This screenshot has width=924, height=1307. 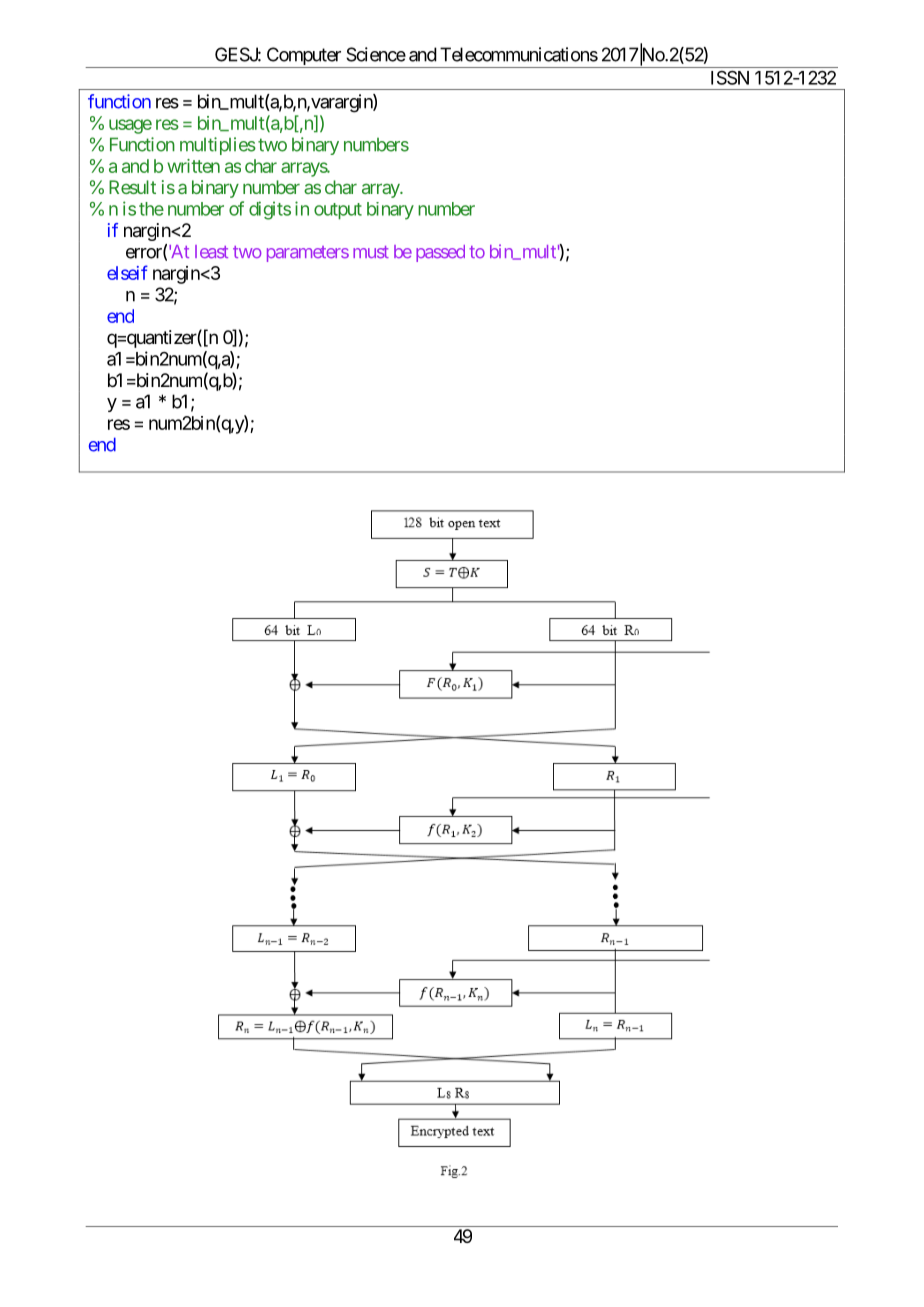 What do you see at coordinates (127, 272) in the screenshot?
I see `elseif` at bounding box center [127, 272].
